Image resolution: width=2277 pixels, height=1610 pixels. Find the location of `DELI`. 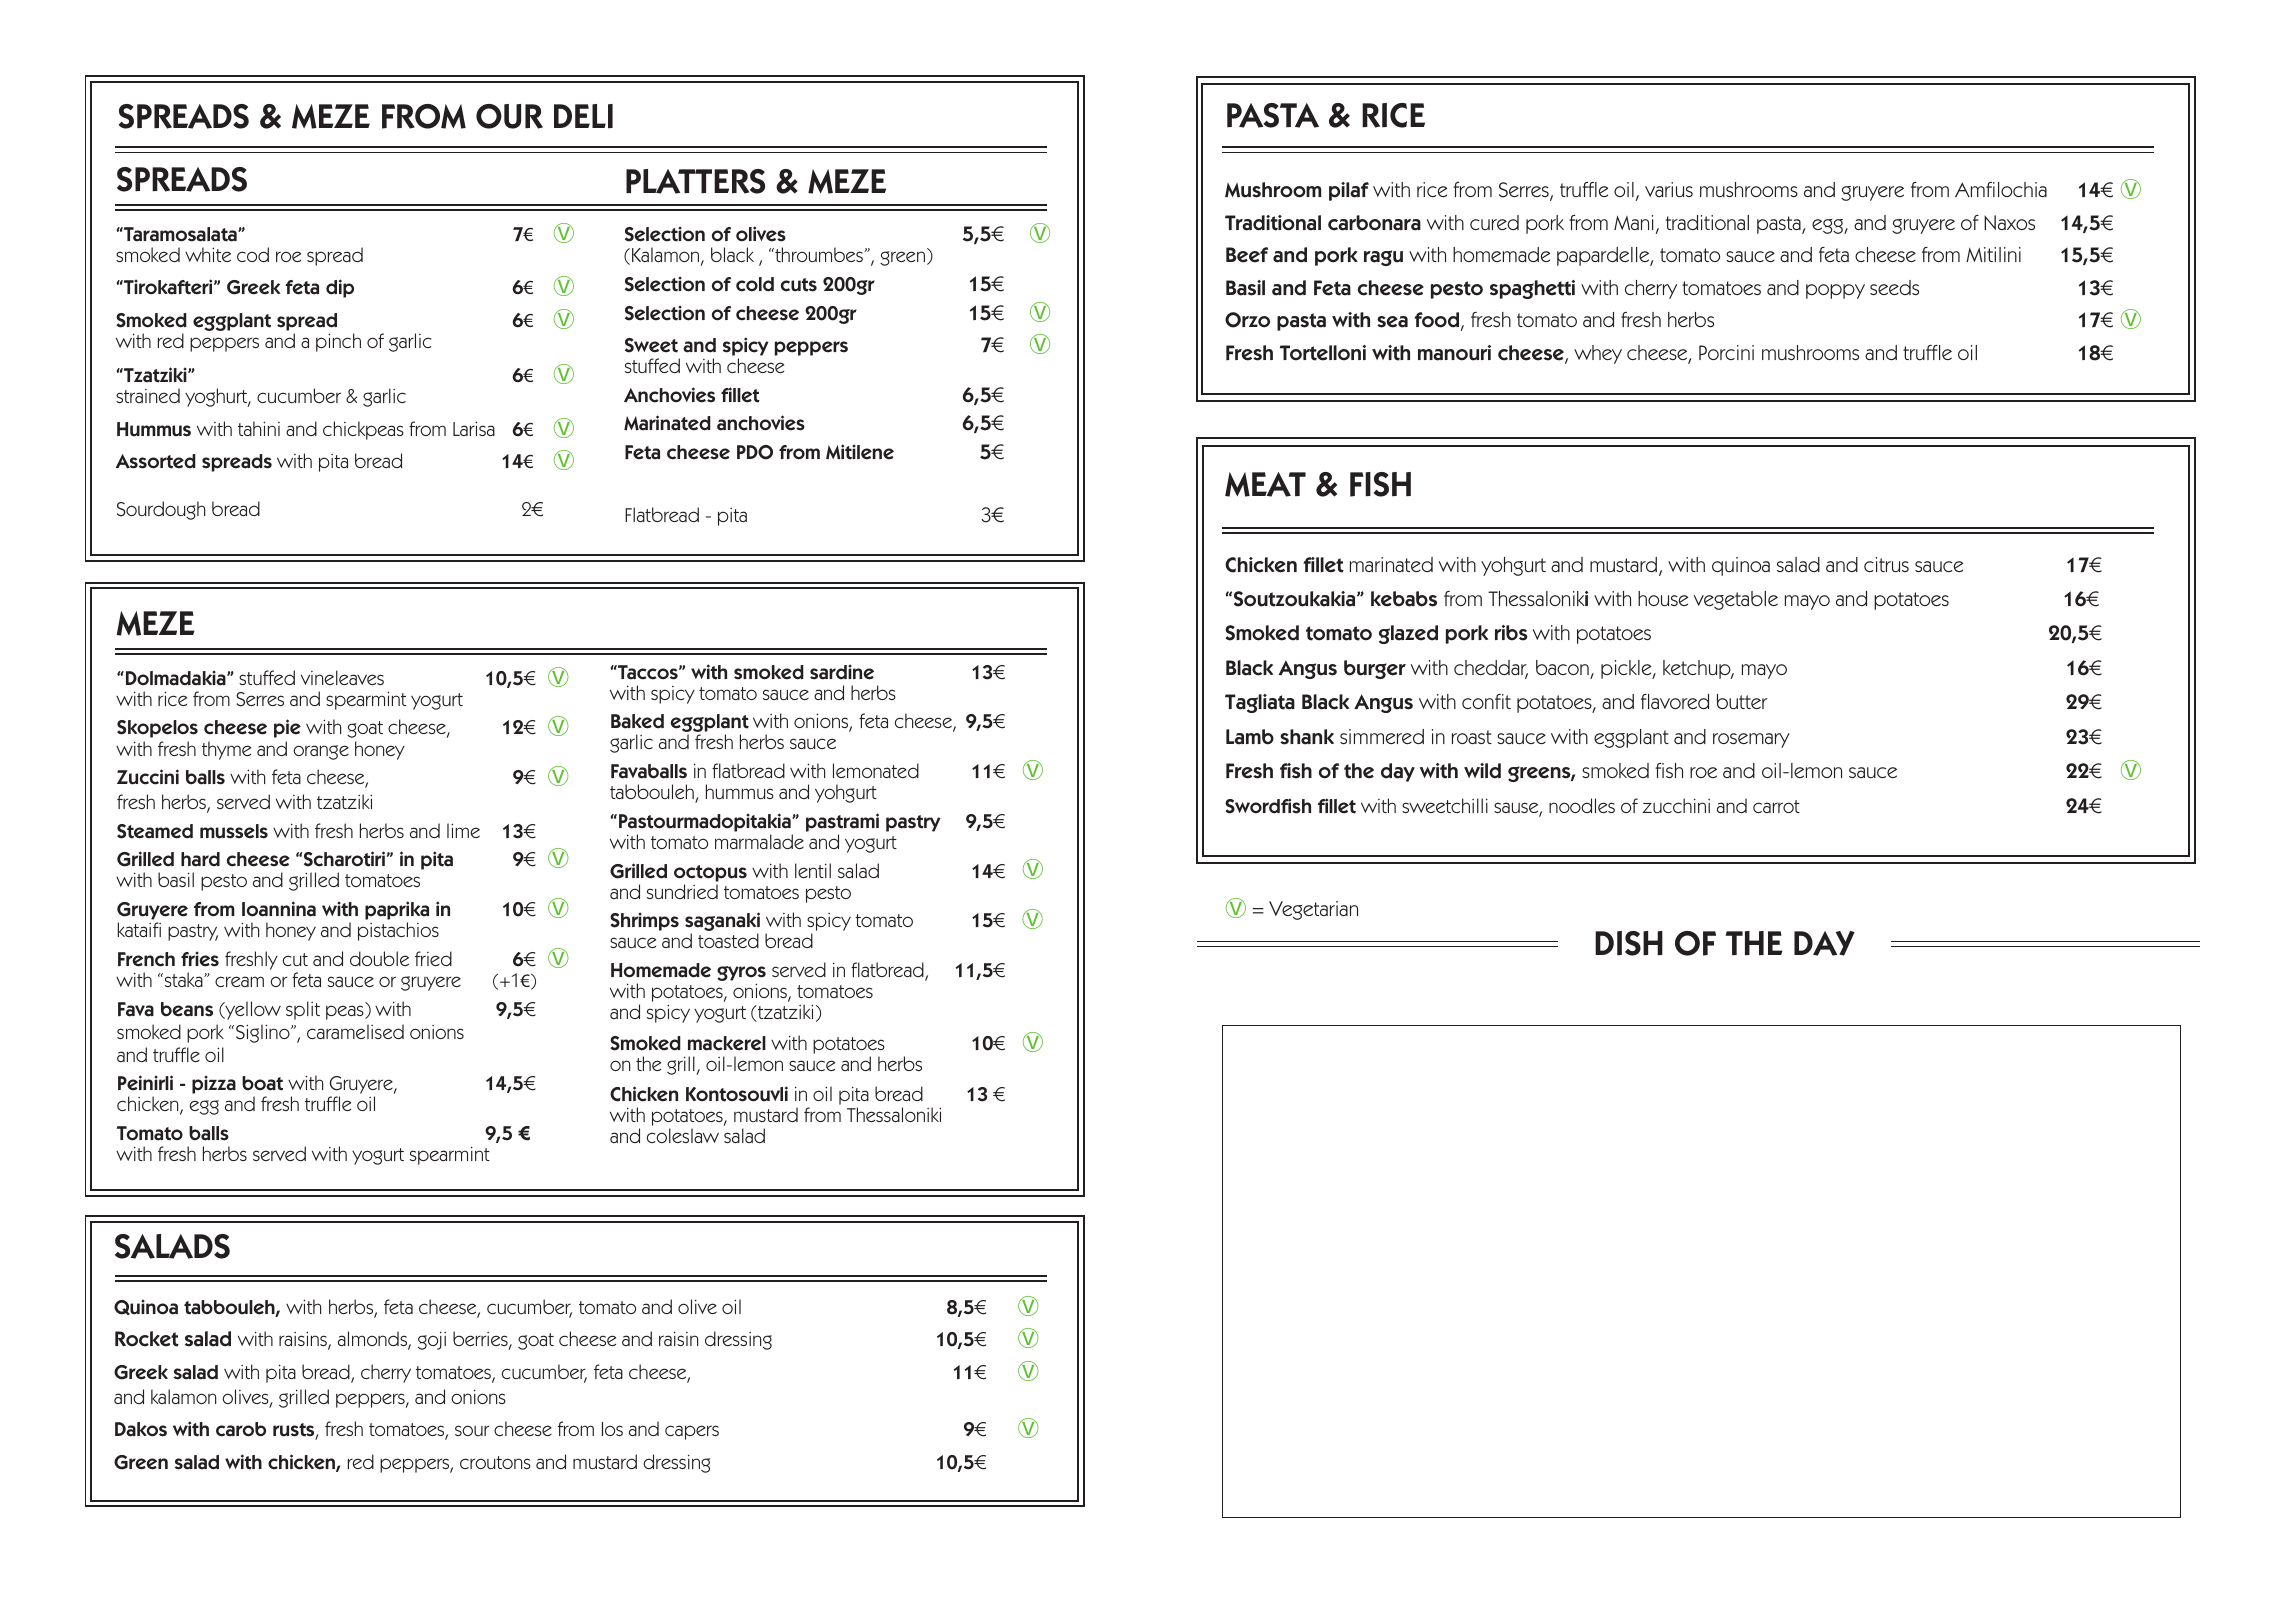

DELI is located at coordinates (583, 116).
